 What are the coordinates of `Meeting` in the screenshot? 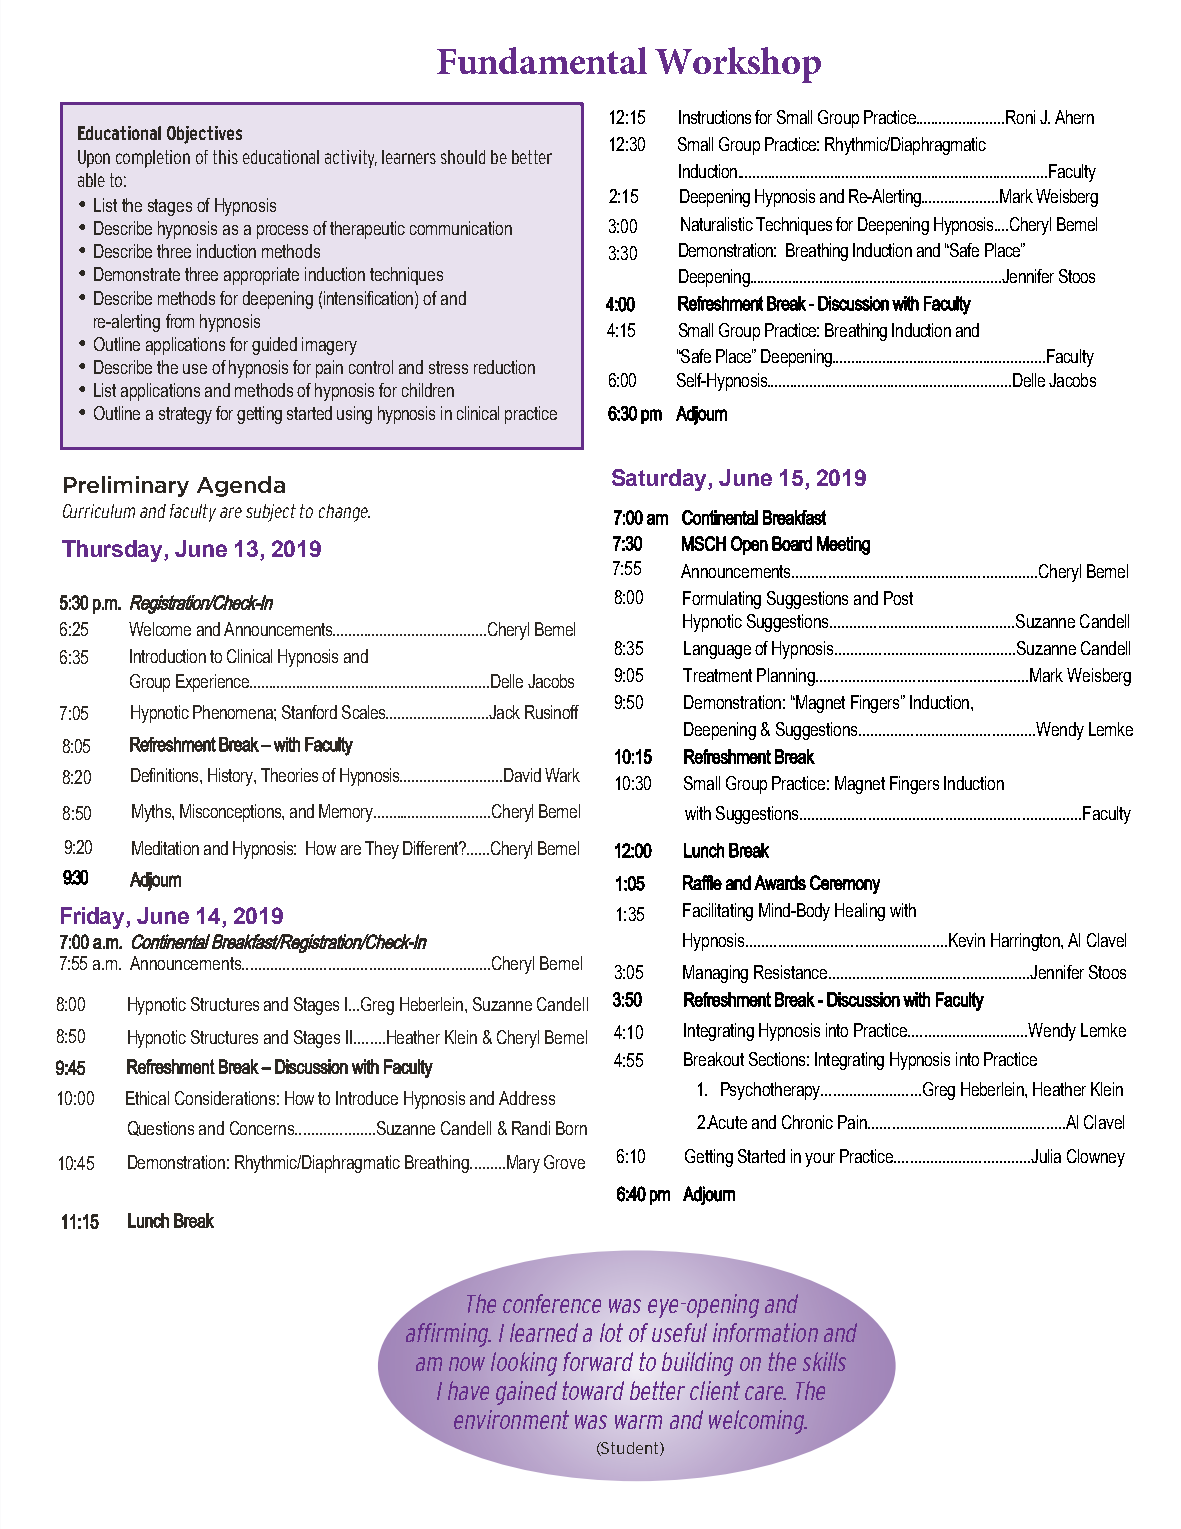 It's located at (843, 545).
